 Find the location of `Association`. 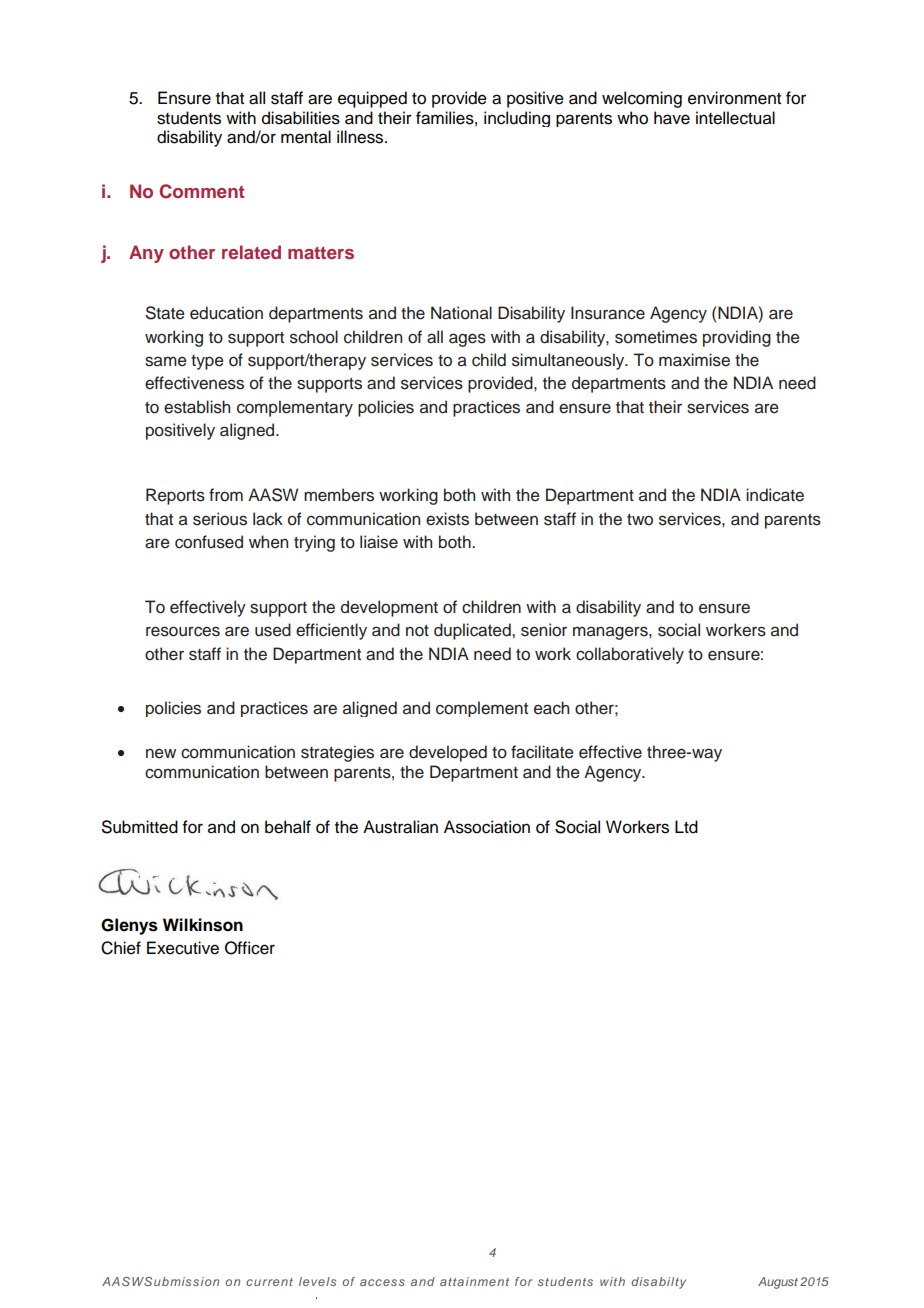

Association is located at coordinates (487, 827).
